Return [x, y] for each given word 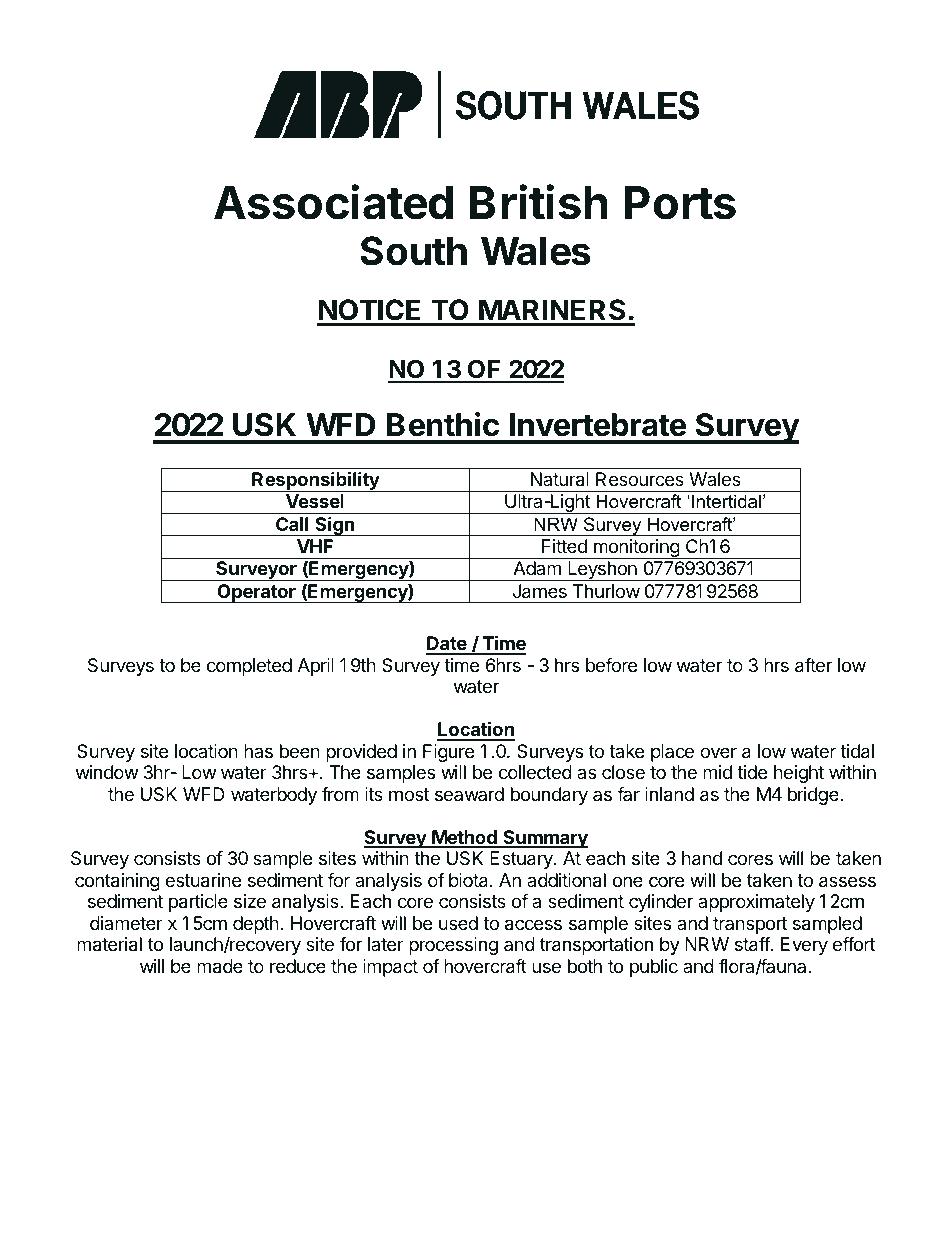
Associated [333, 202]
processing [453, 946]
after [813, 665]
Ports [680, 203]
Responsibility [315, 481]
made [220, 966]
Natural [560, 479]
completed [249, 667]
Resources [640, 479]
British [539, 202]
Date [447, 645]
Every [804, 946]
